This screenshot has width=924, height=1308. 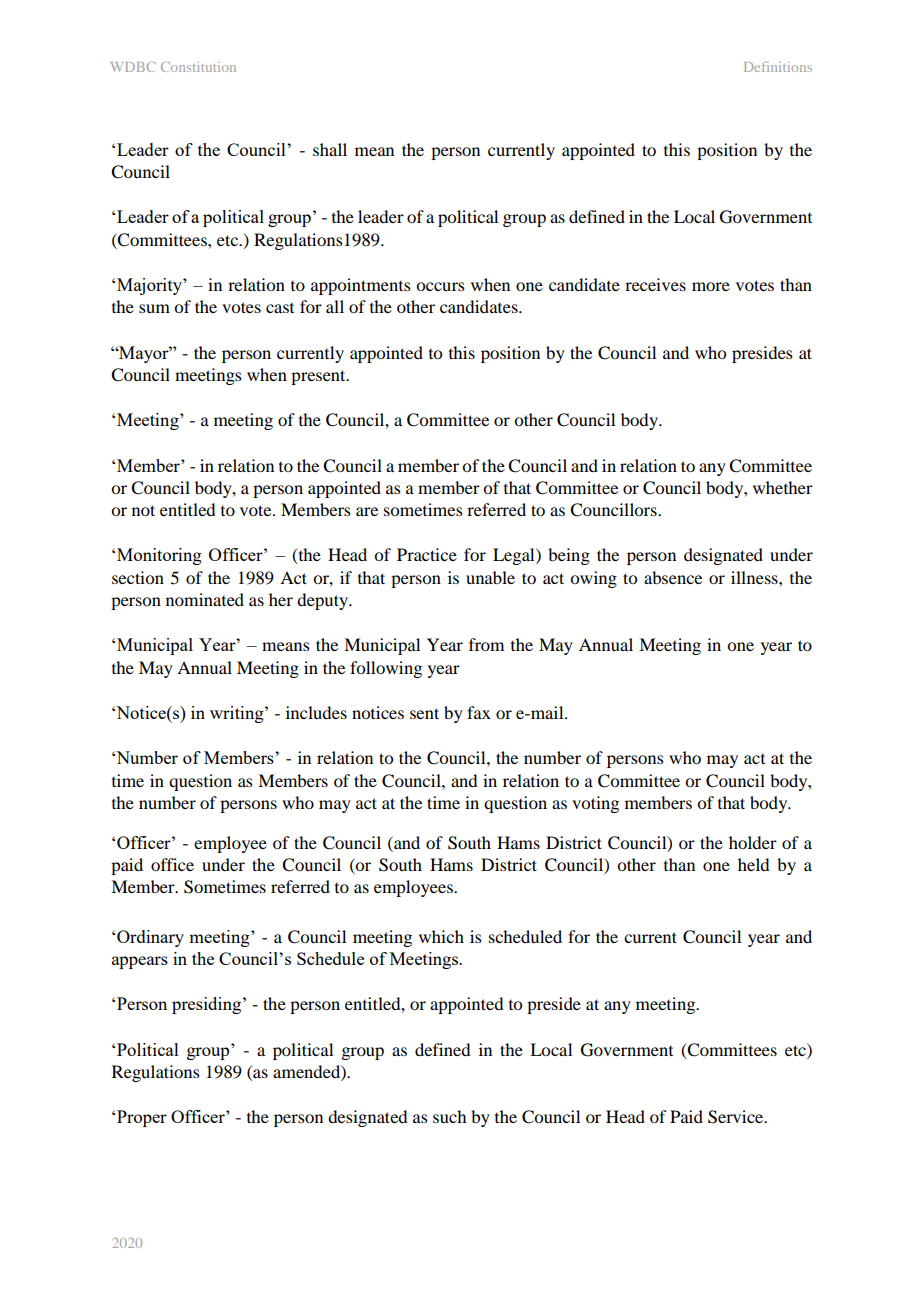 What do you see at coordinates (205, 599) in the screenshot?
I see `nominated` at bounding box center [205, 599].
